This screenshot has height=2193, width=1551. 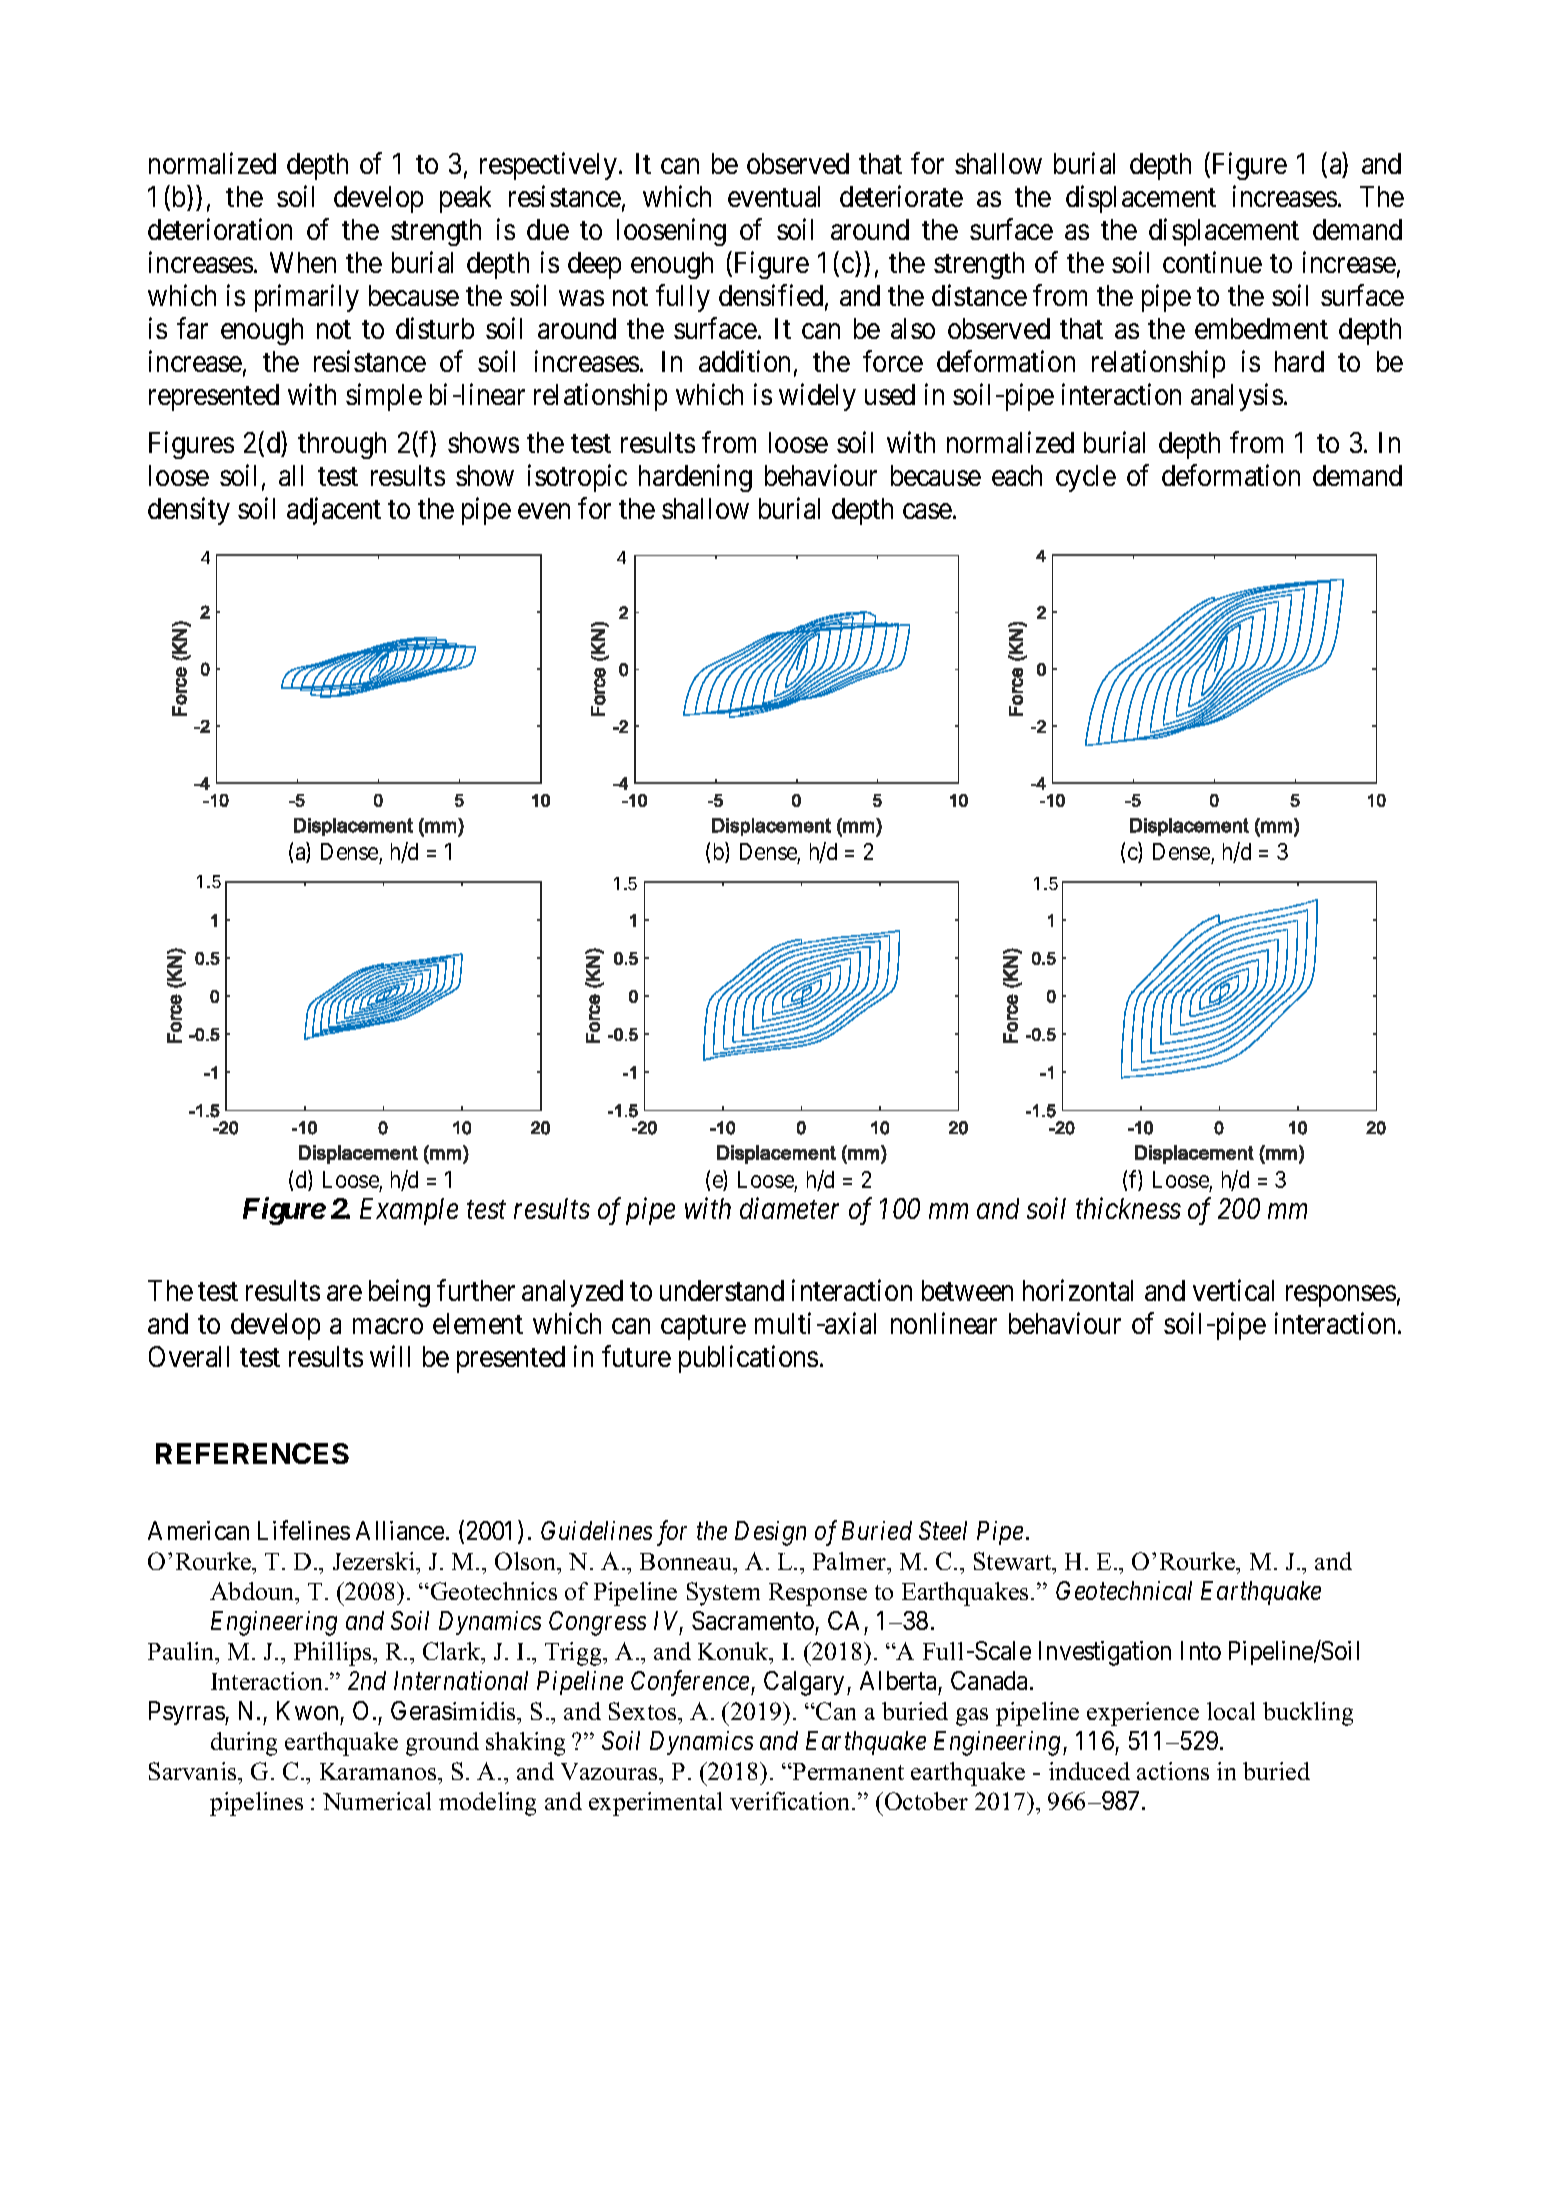 I want to click on continue, so click(x=1212, y=262).
